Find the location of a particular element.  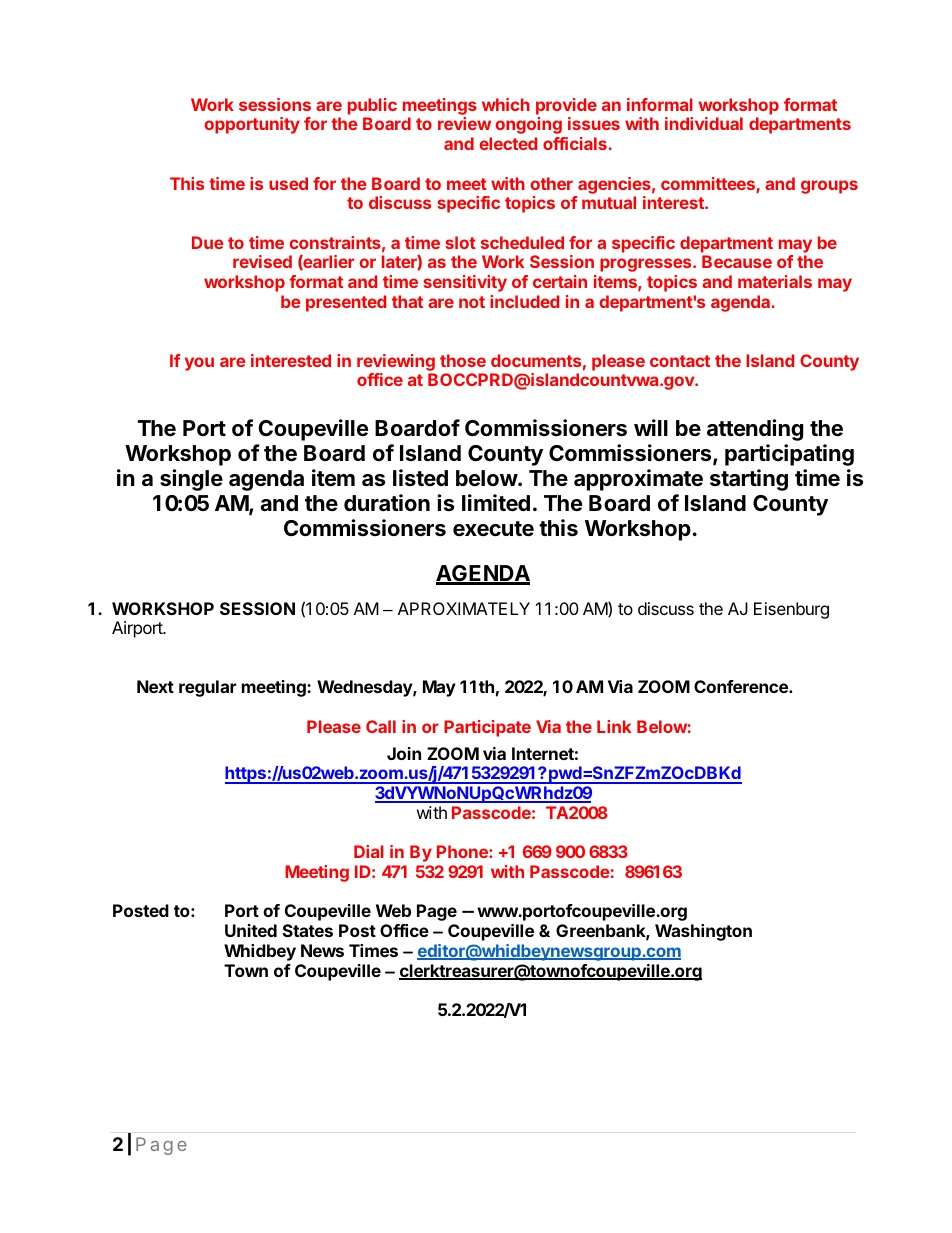

execute is located at coordinates (493, 529).
